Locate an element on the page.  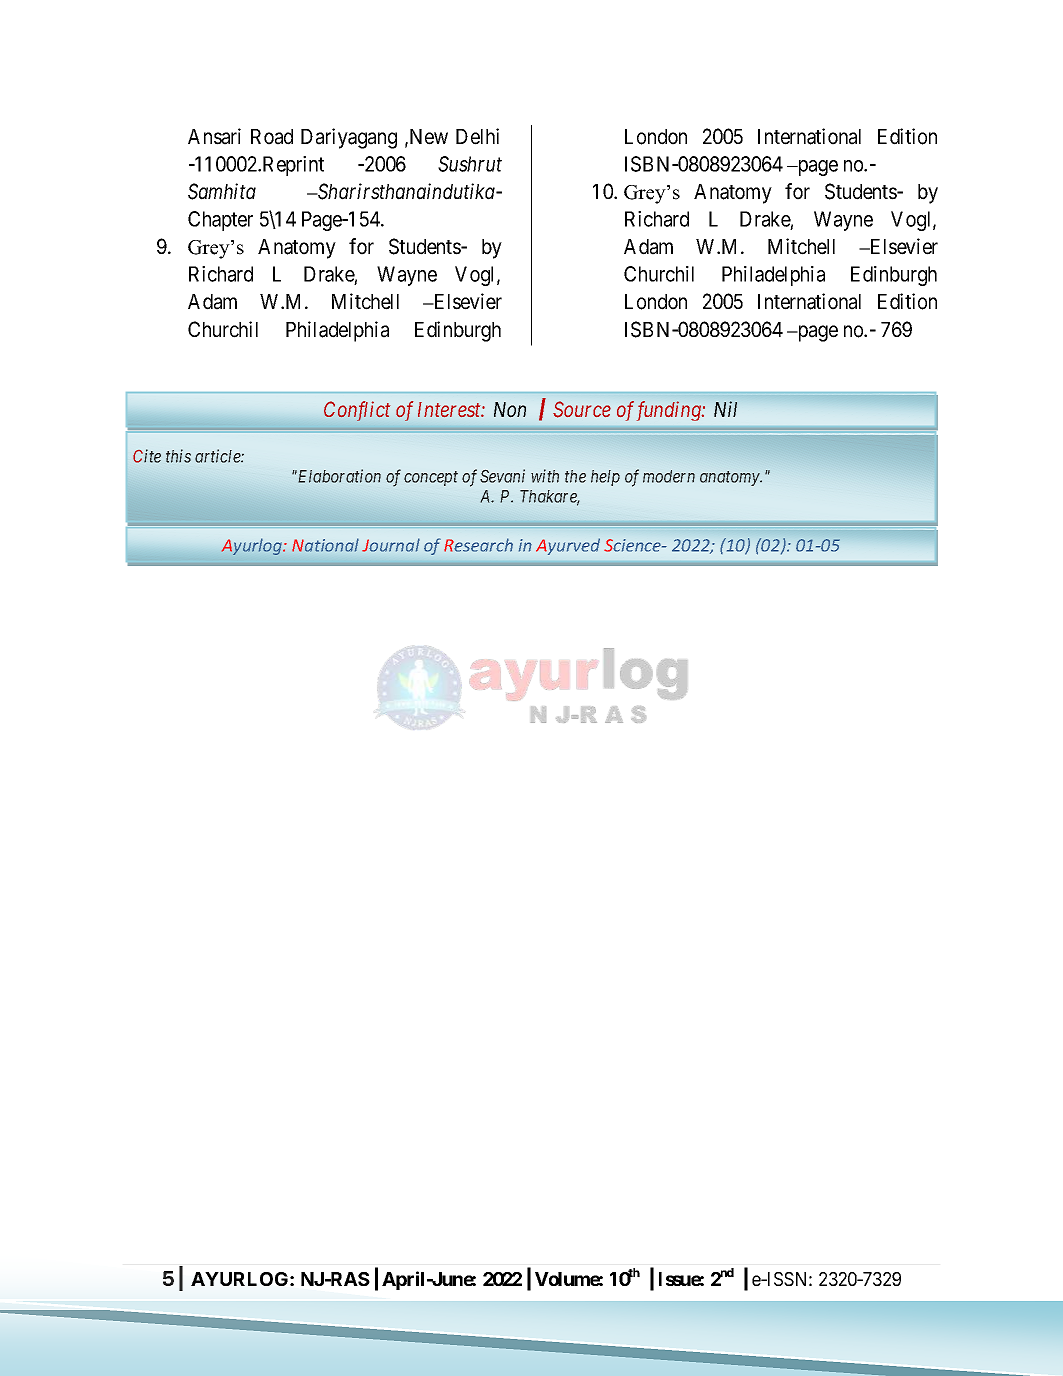
Road is located at coordinates (272, 137).
